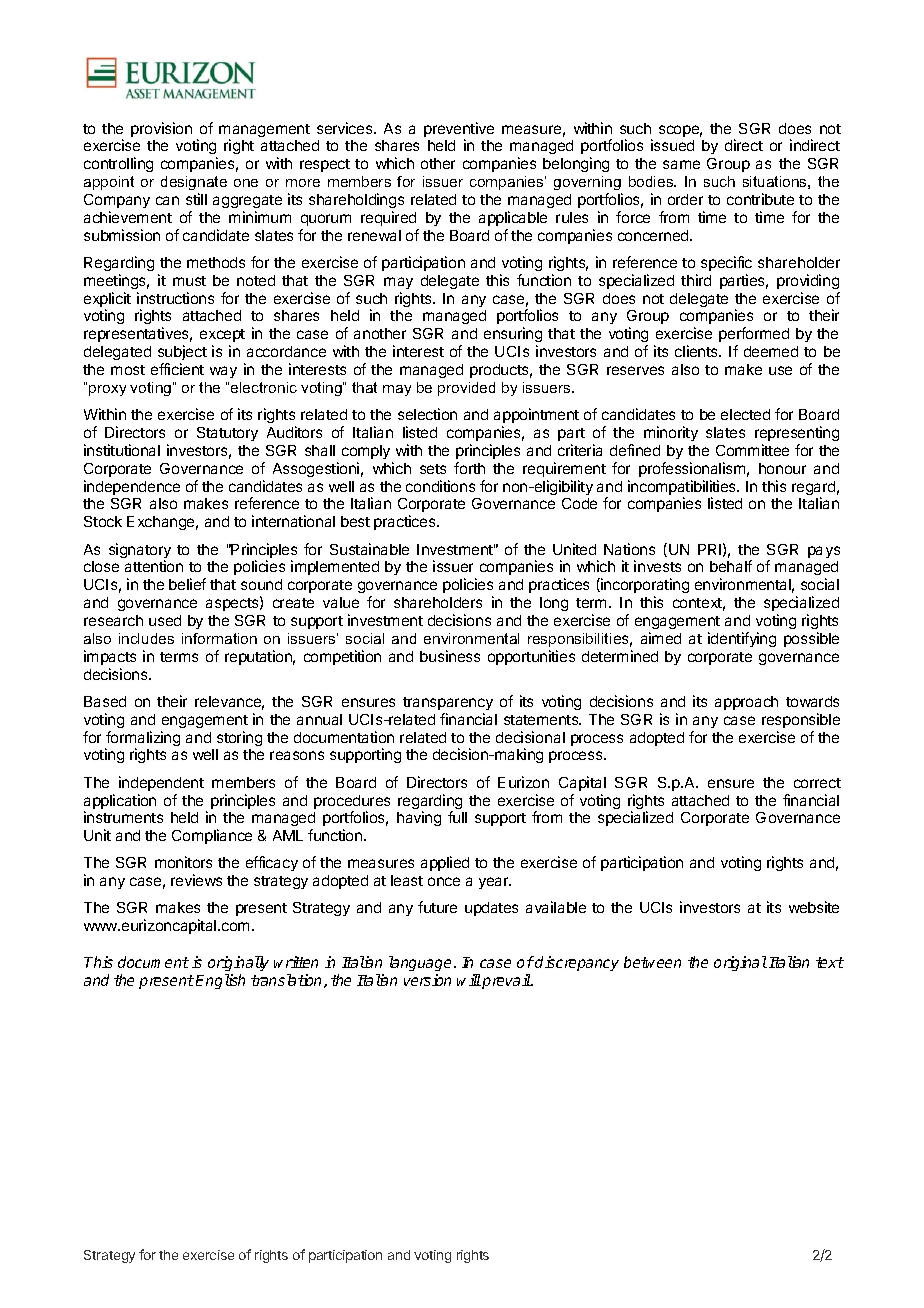  I want to click on Sustainable, so click(369, 549).
